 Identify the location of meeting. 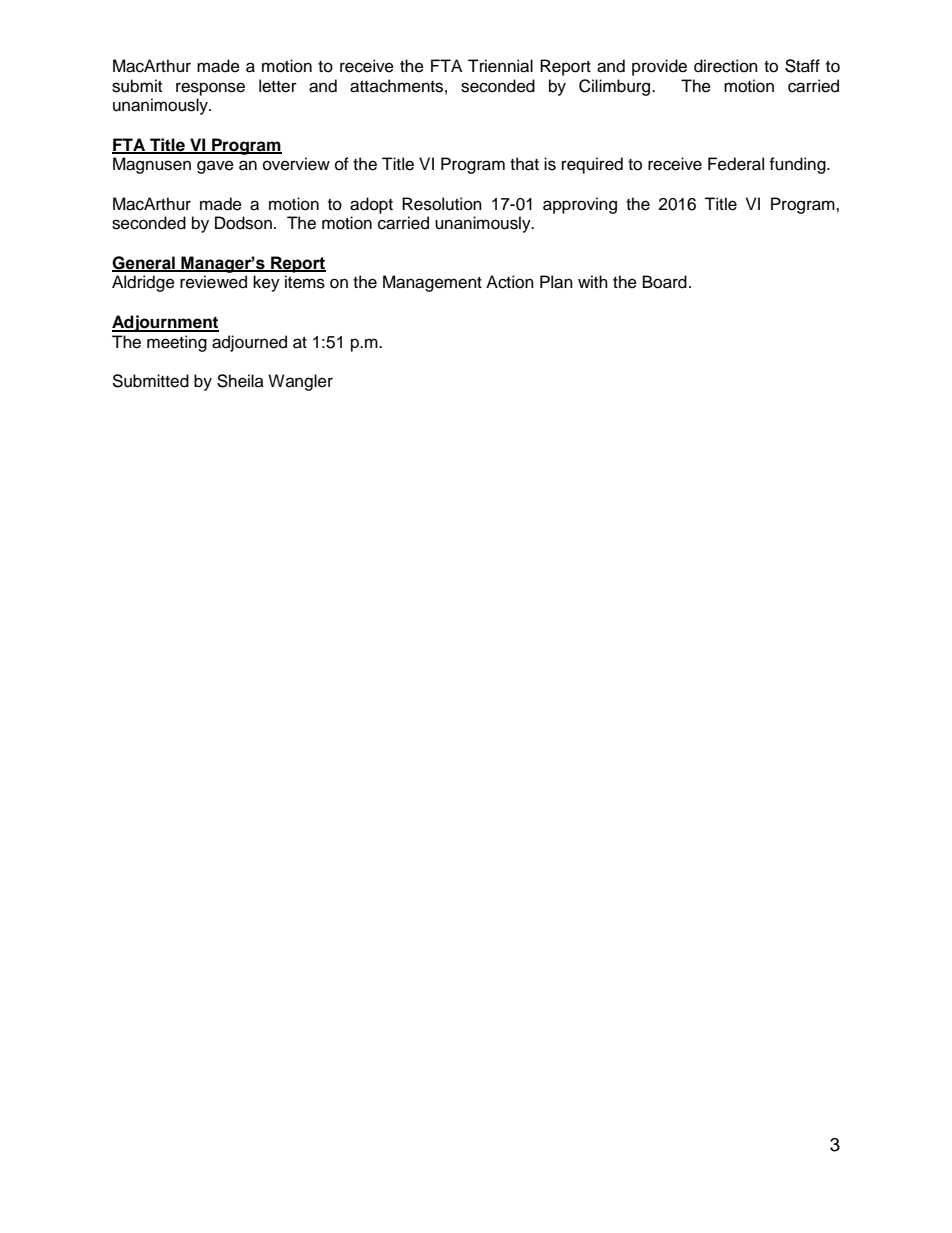
(177, 343).
